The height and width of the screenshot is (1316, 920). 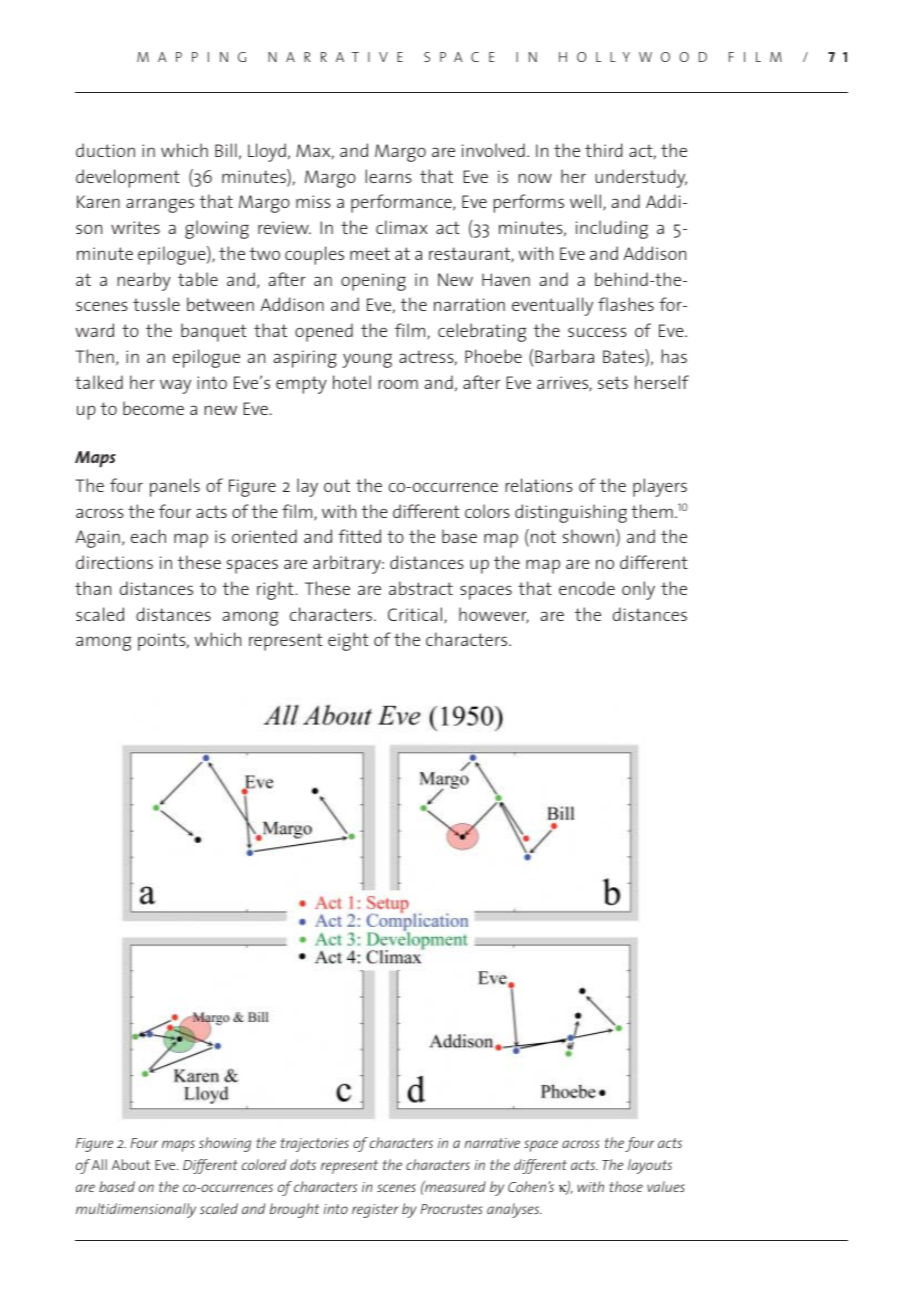 What do you see at coordinates (585, 201) in the screenshot?
I see `well` at bounding box center [585, 201].
